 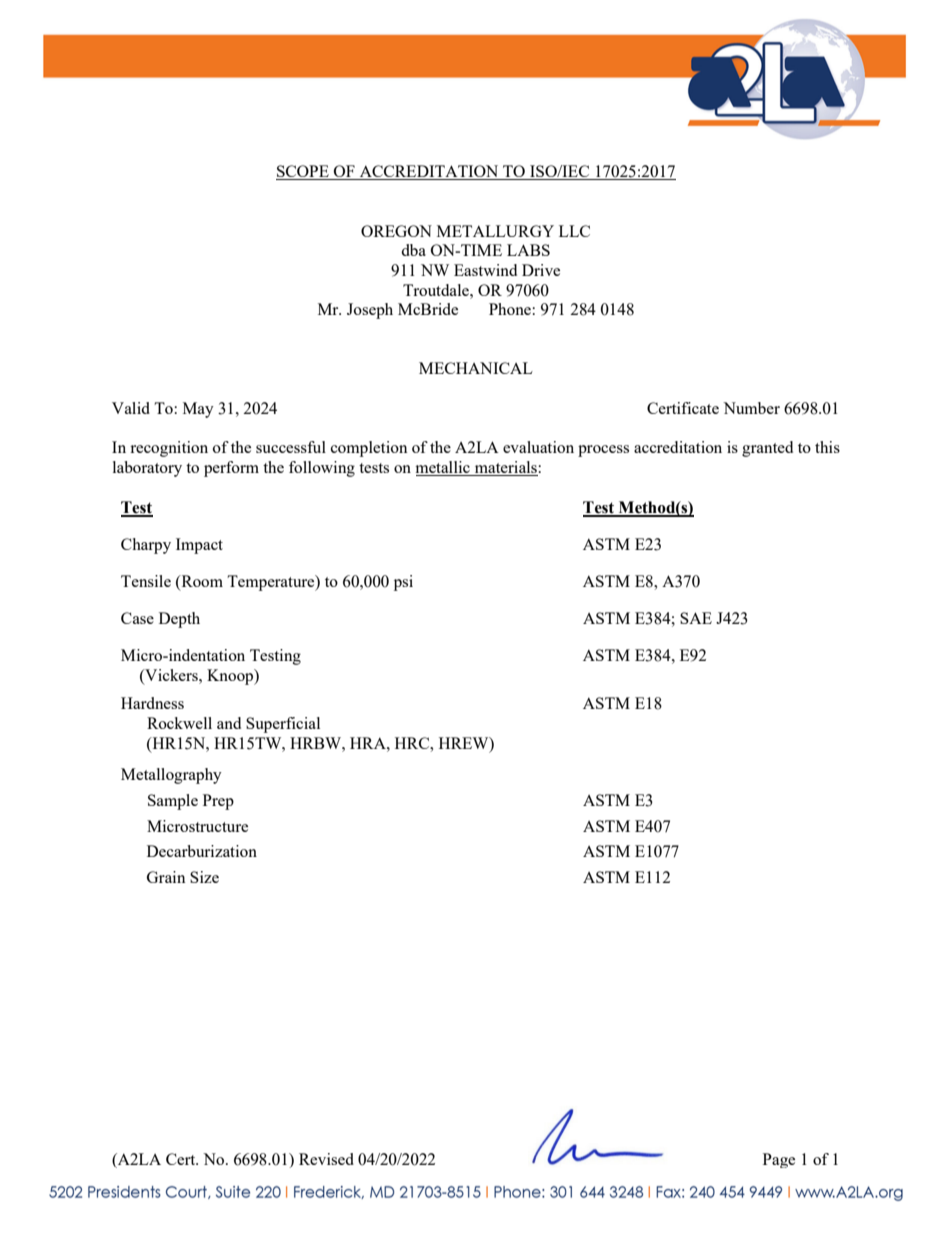 I want to click on LLC, so click(x=574, y=231).
